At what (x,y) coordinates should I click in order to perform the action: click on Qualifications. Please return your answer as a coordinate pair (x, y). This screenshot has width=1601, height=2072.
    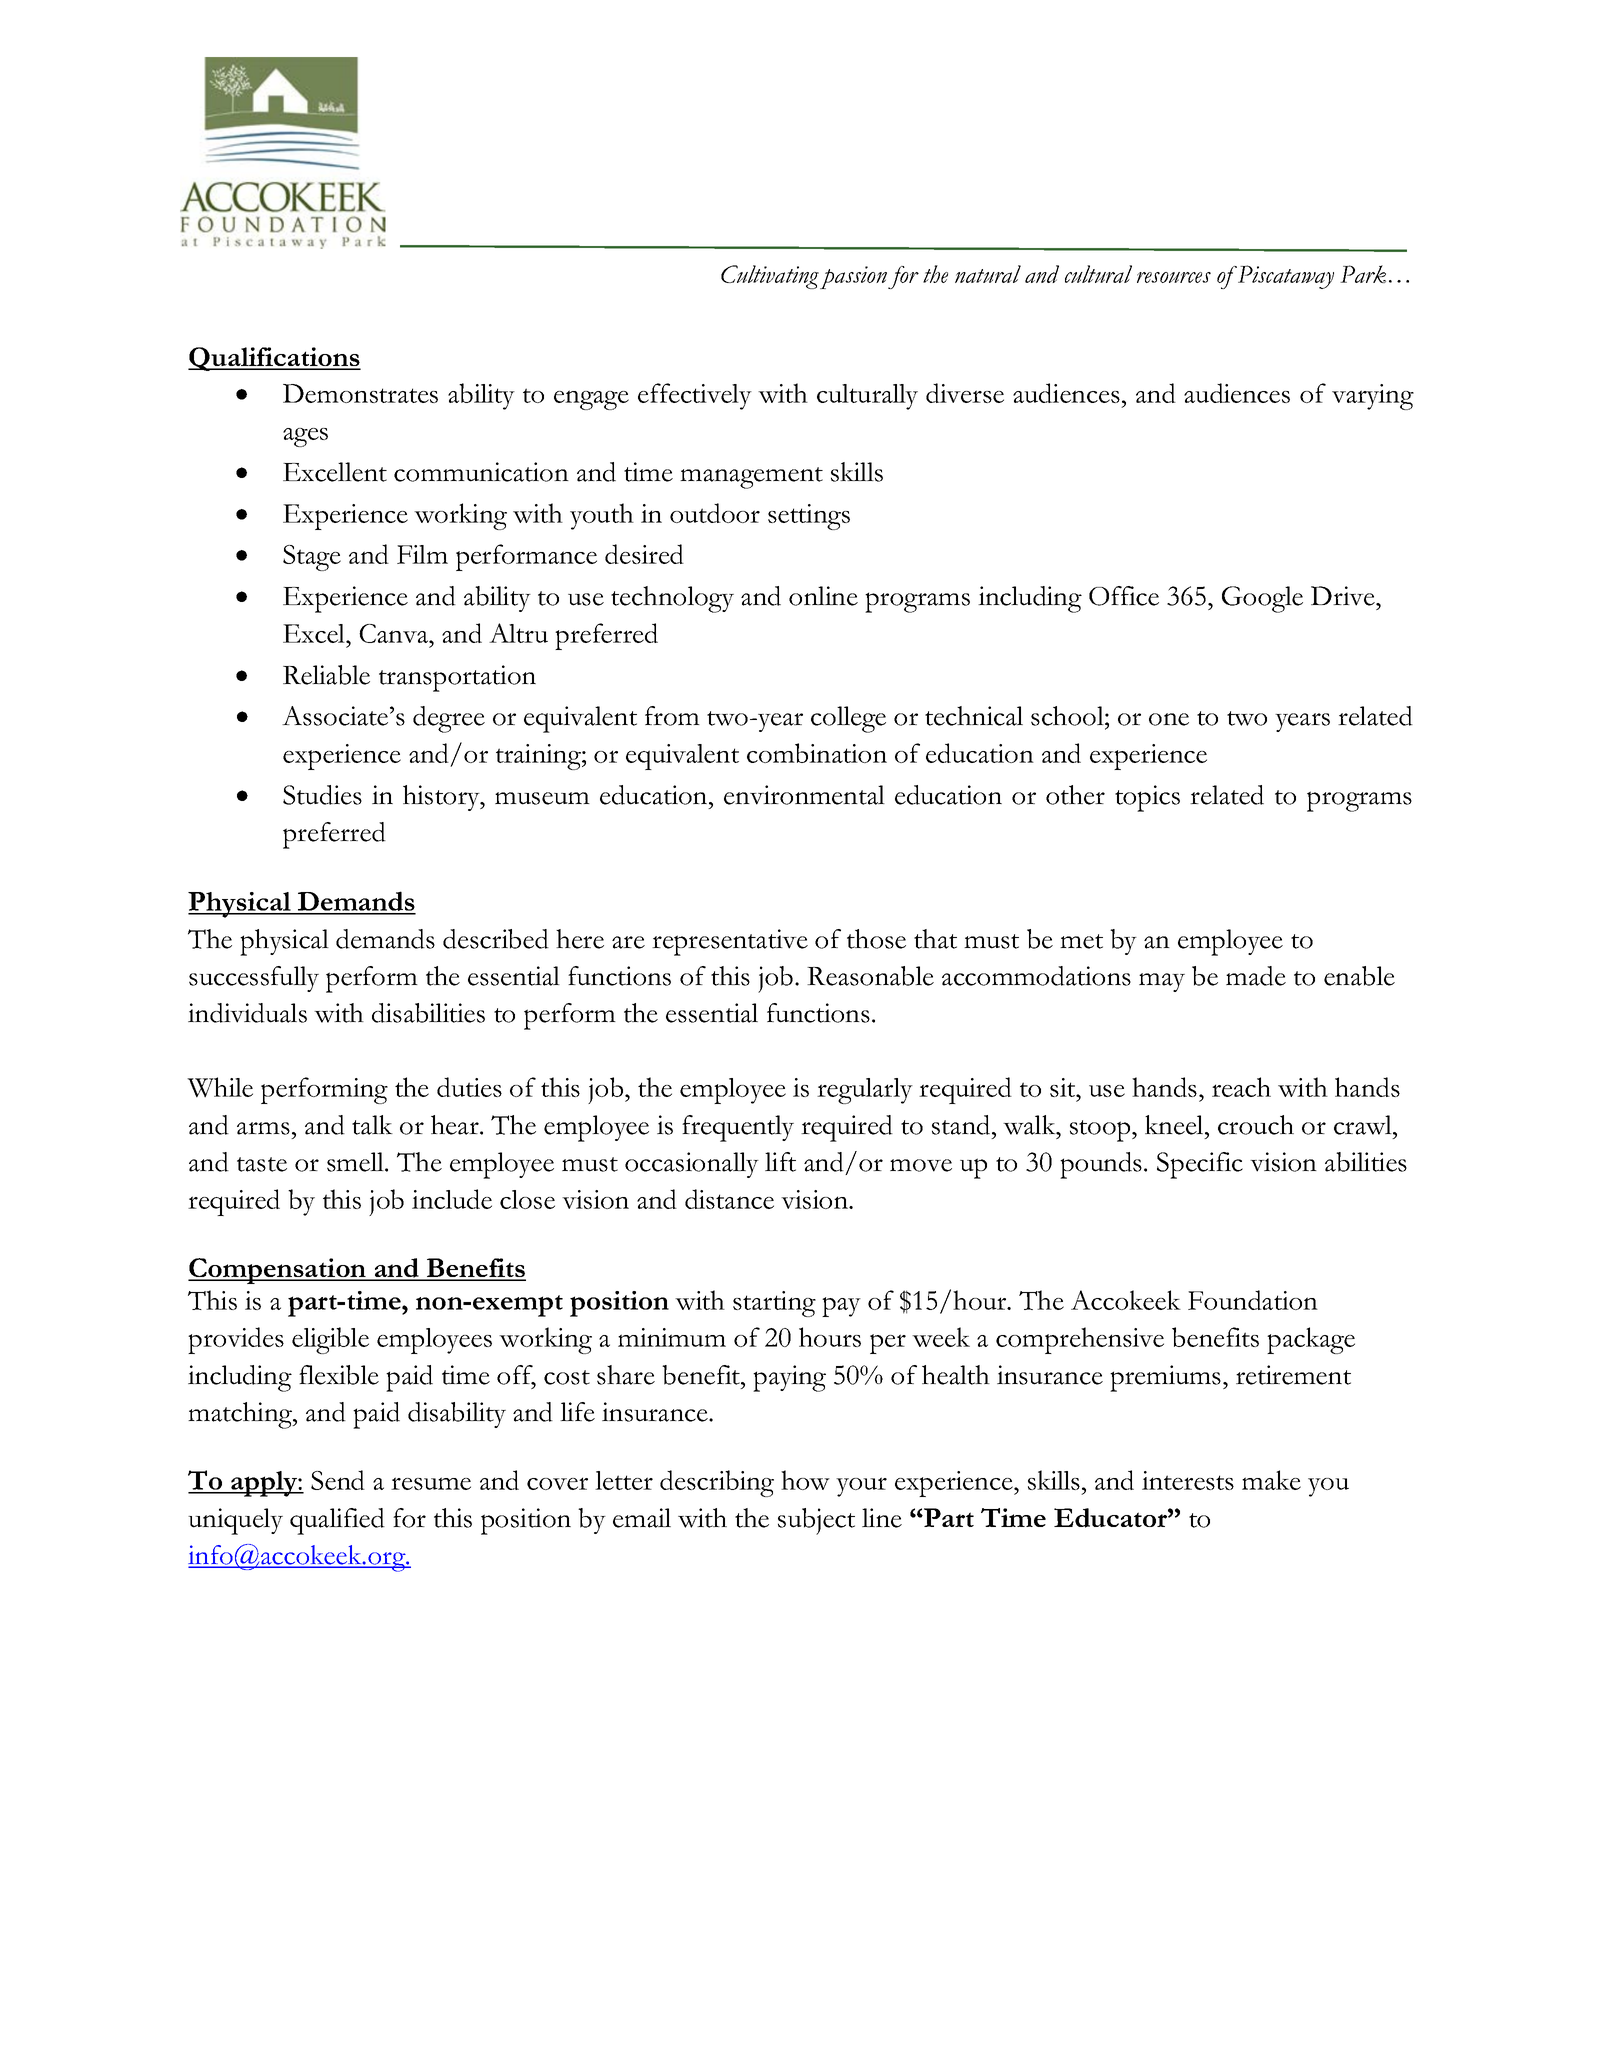
    Looking at the image, I should click on (274, 359).
